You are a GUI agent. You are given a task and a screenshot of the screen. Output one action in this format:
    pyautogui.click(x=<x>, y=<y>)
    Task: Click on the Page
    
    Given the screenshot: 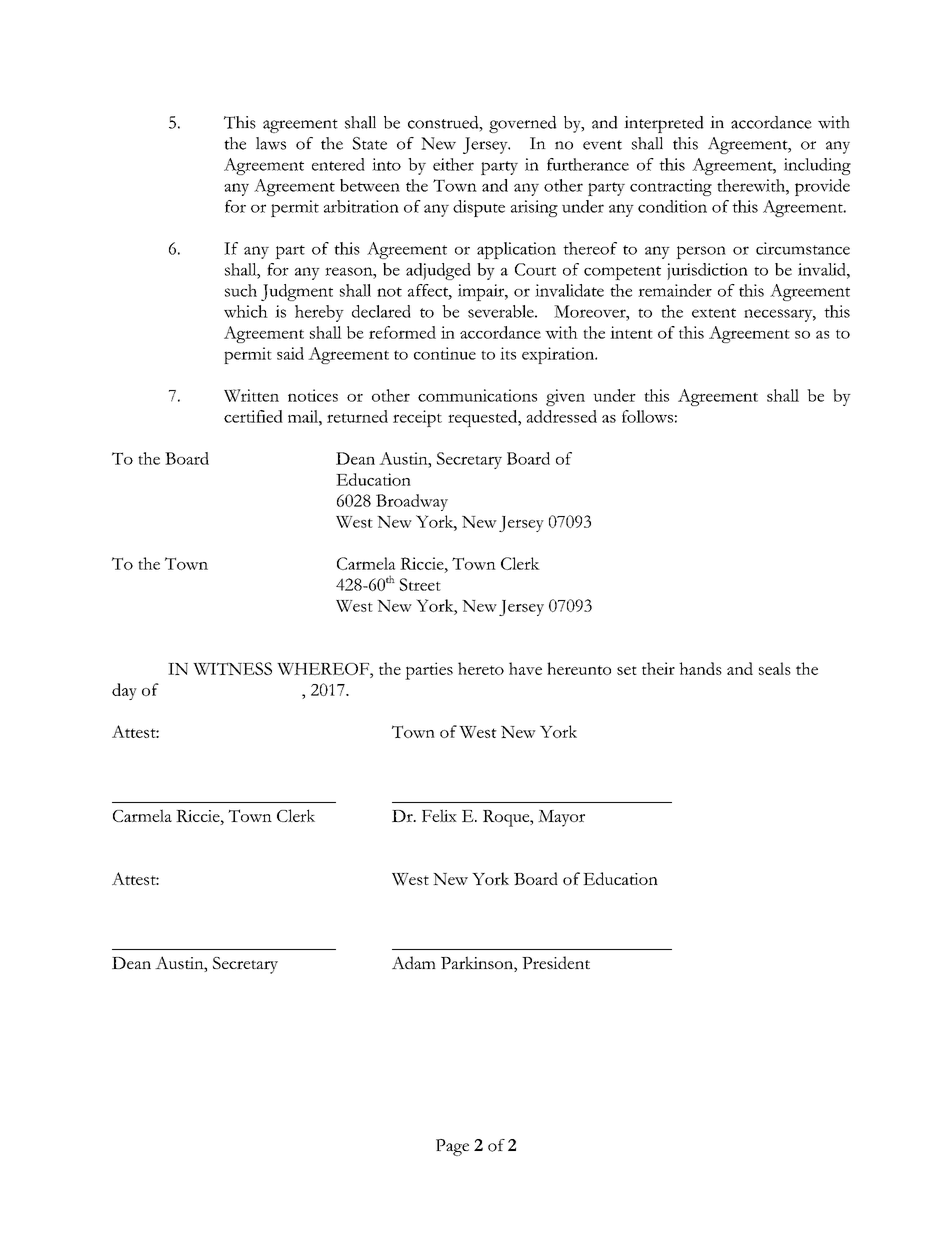 What is the action you would take?
    pyautogui.click(x=452, y=1147)
